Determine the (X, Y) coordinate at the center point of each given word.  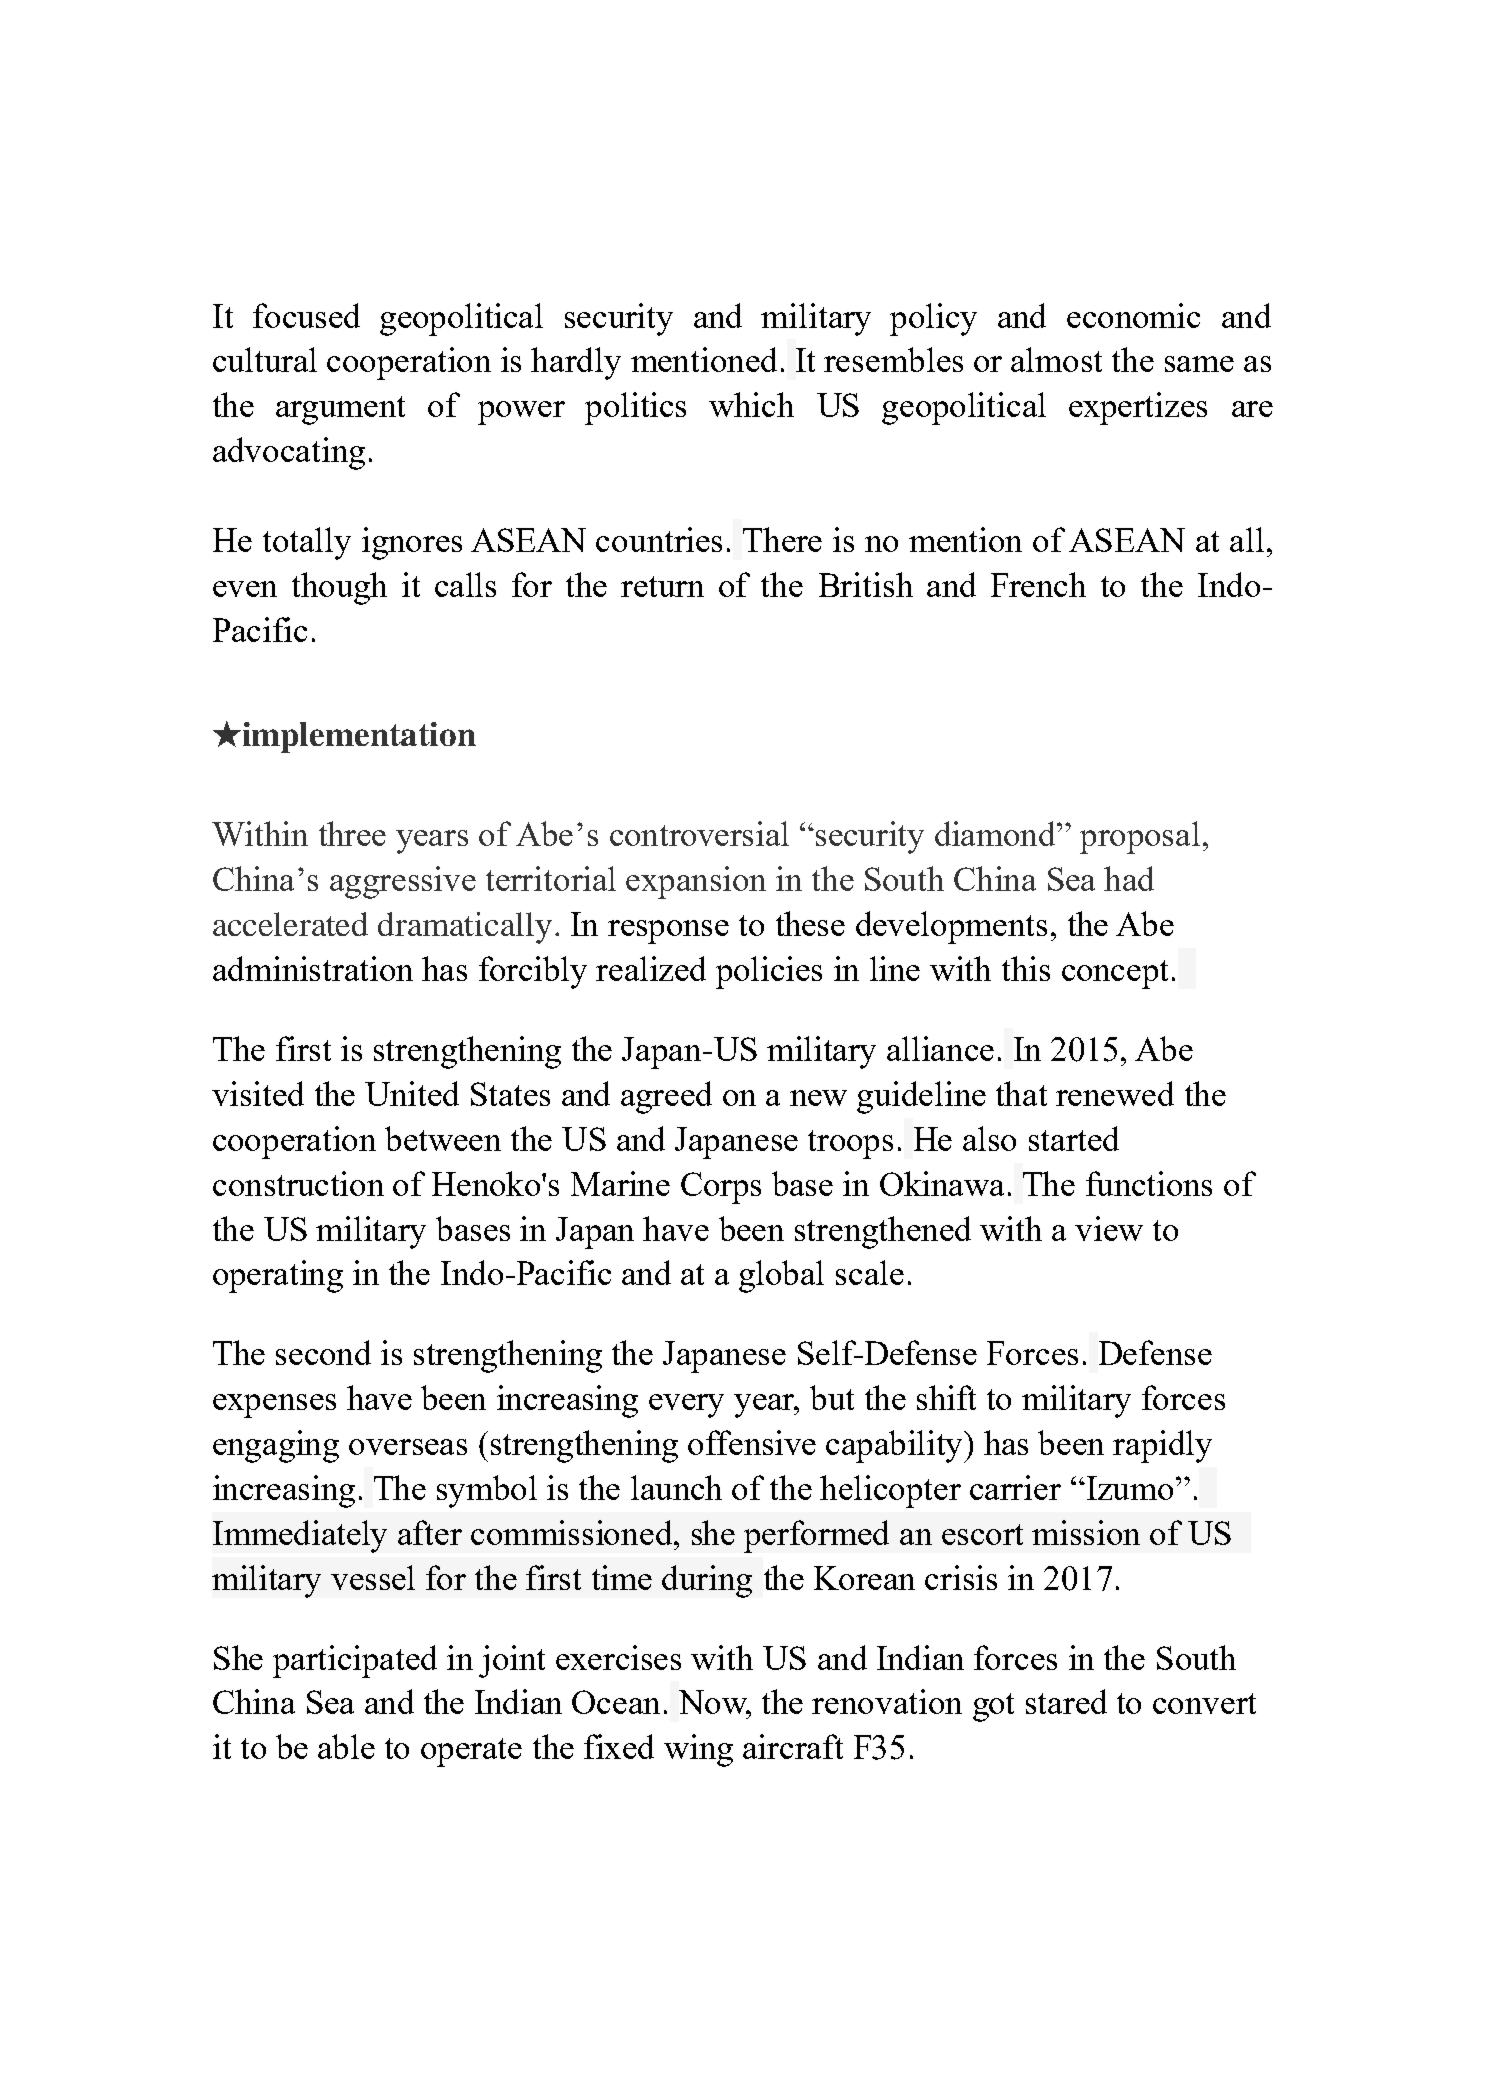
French (1038, 584)
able (346, 1746)
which (751, 404)
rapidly (1162, 1446)
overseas (408, 1447)
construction (298, 1183)
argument (340, 410)
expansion (696, 882)
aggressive (403, 882)
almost (1056, 359)
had (1129, 878)
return (662, 586)
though (339, 588)
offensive (752, 1442)
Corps (721, 1188)
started (1074, 1138)
